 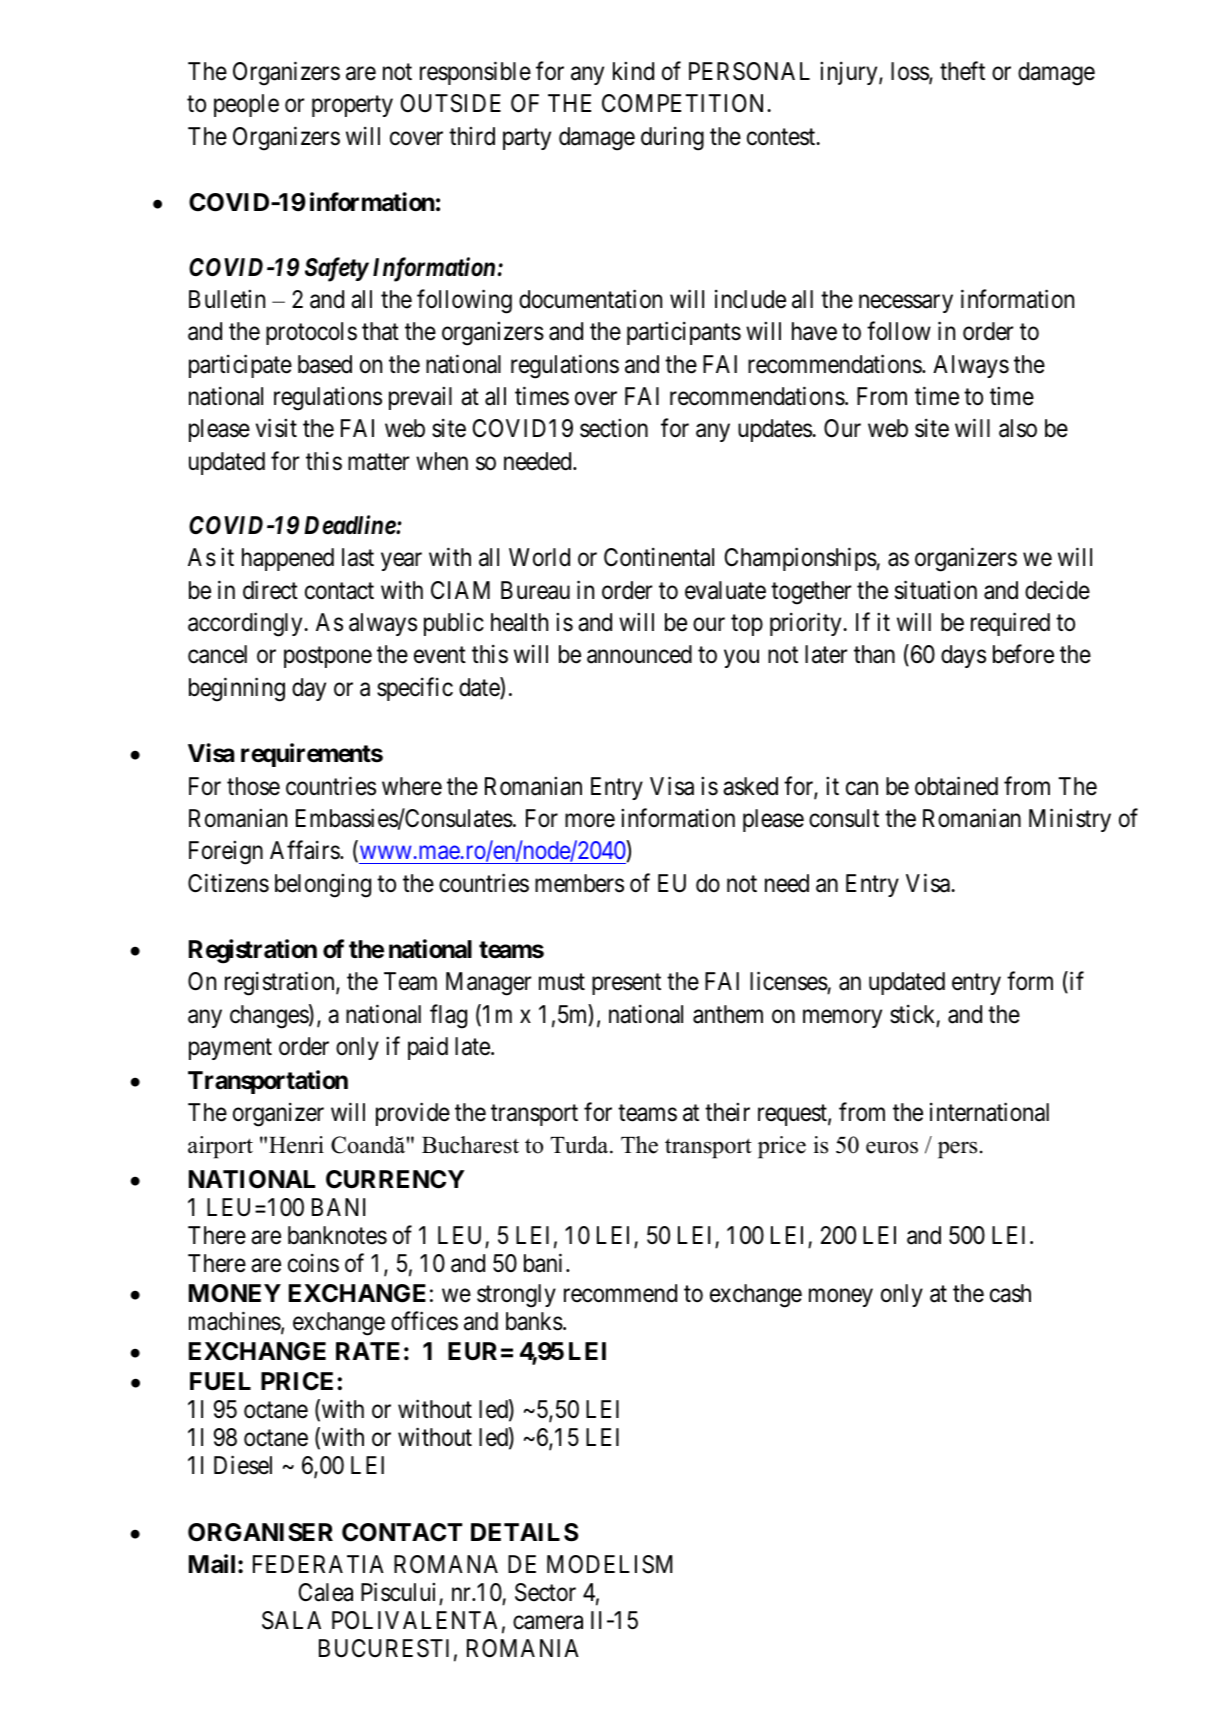 I want to click on theft, so click(x=962, y=71).
